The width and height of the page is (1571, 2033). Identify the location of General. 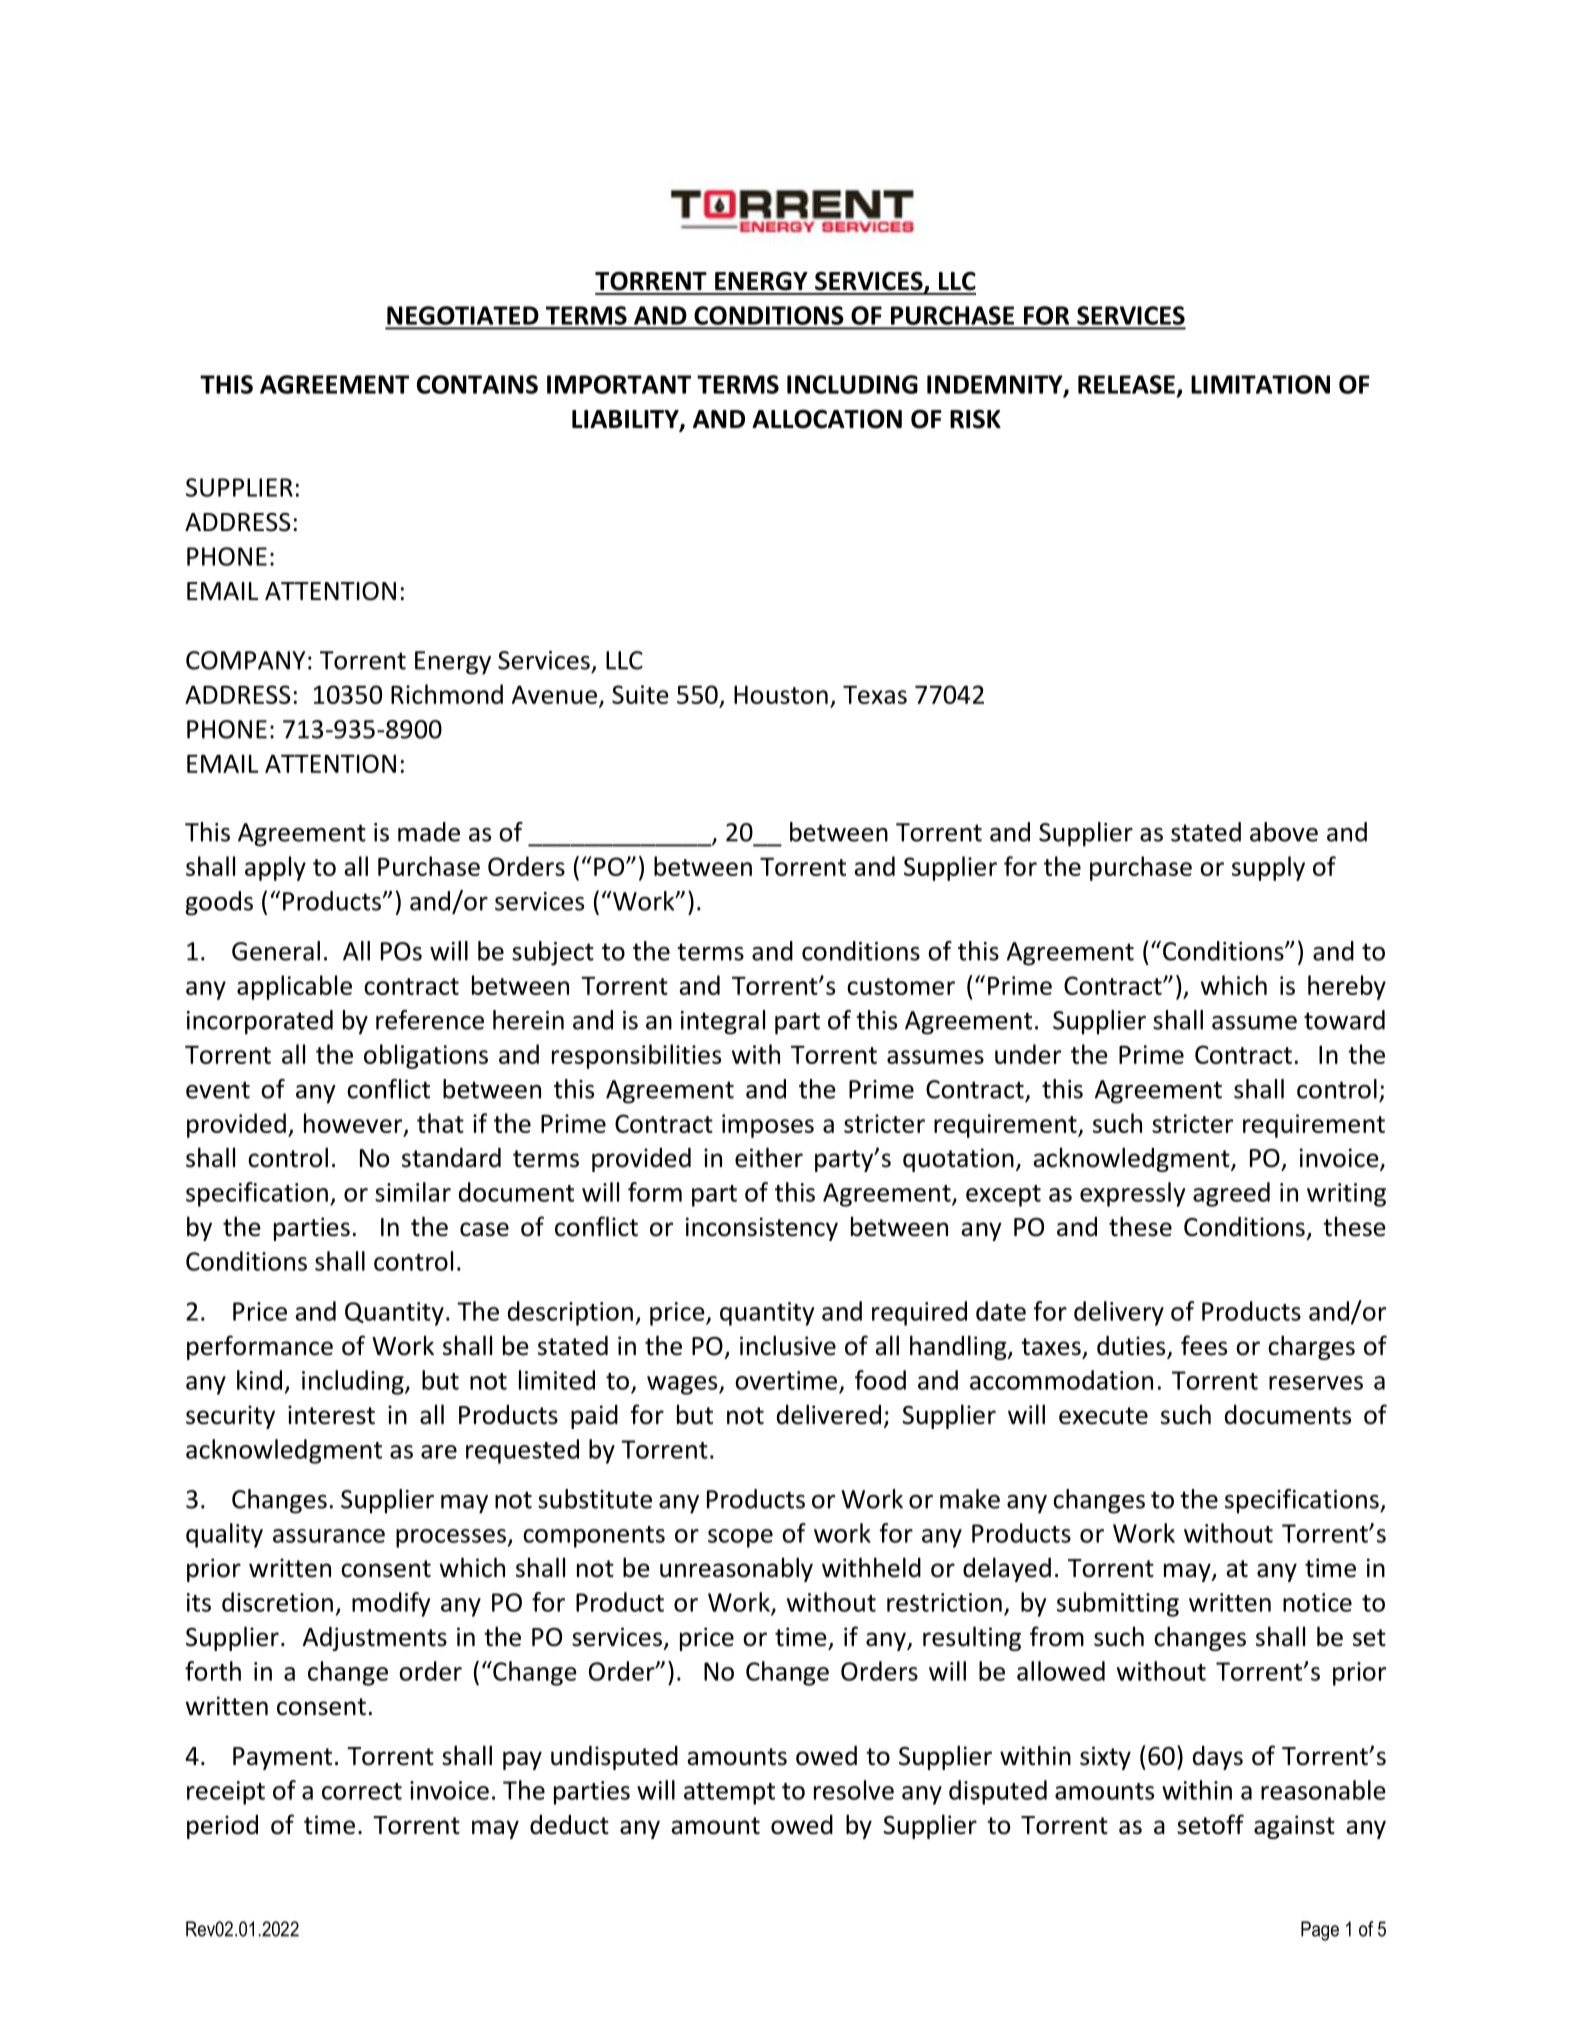
(276, 951).
